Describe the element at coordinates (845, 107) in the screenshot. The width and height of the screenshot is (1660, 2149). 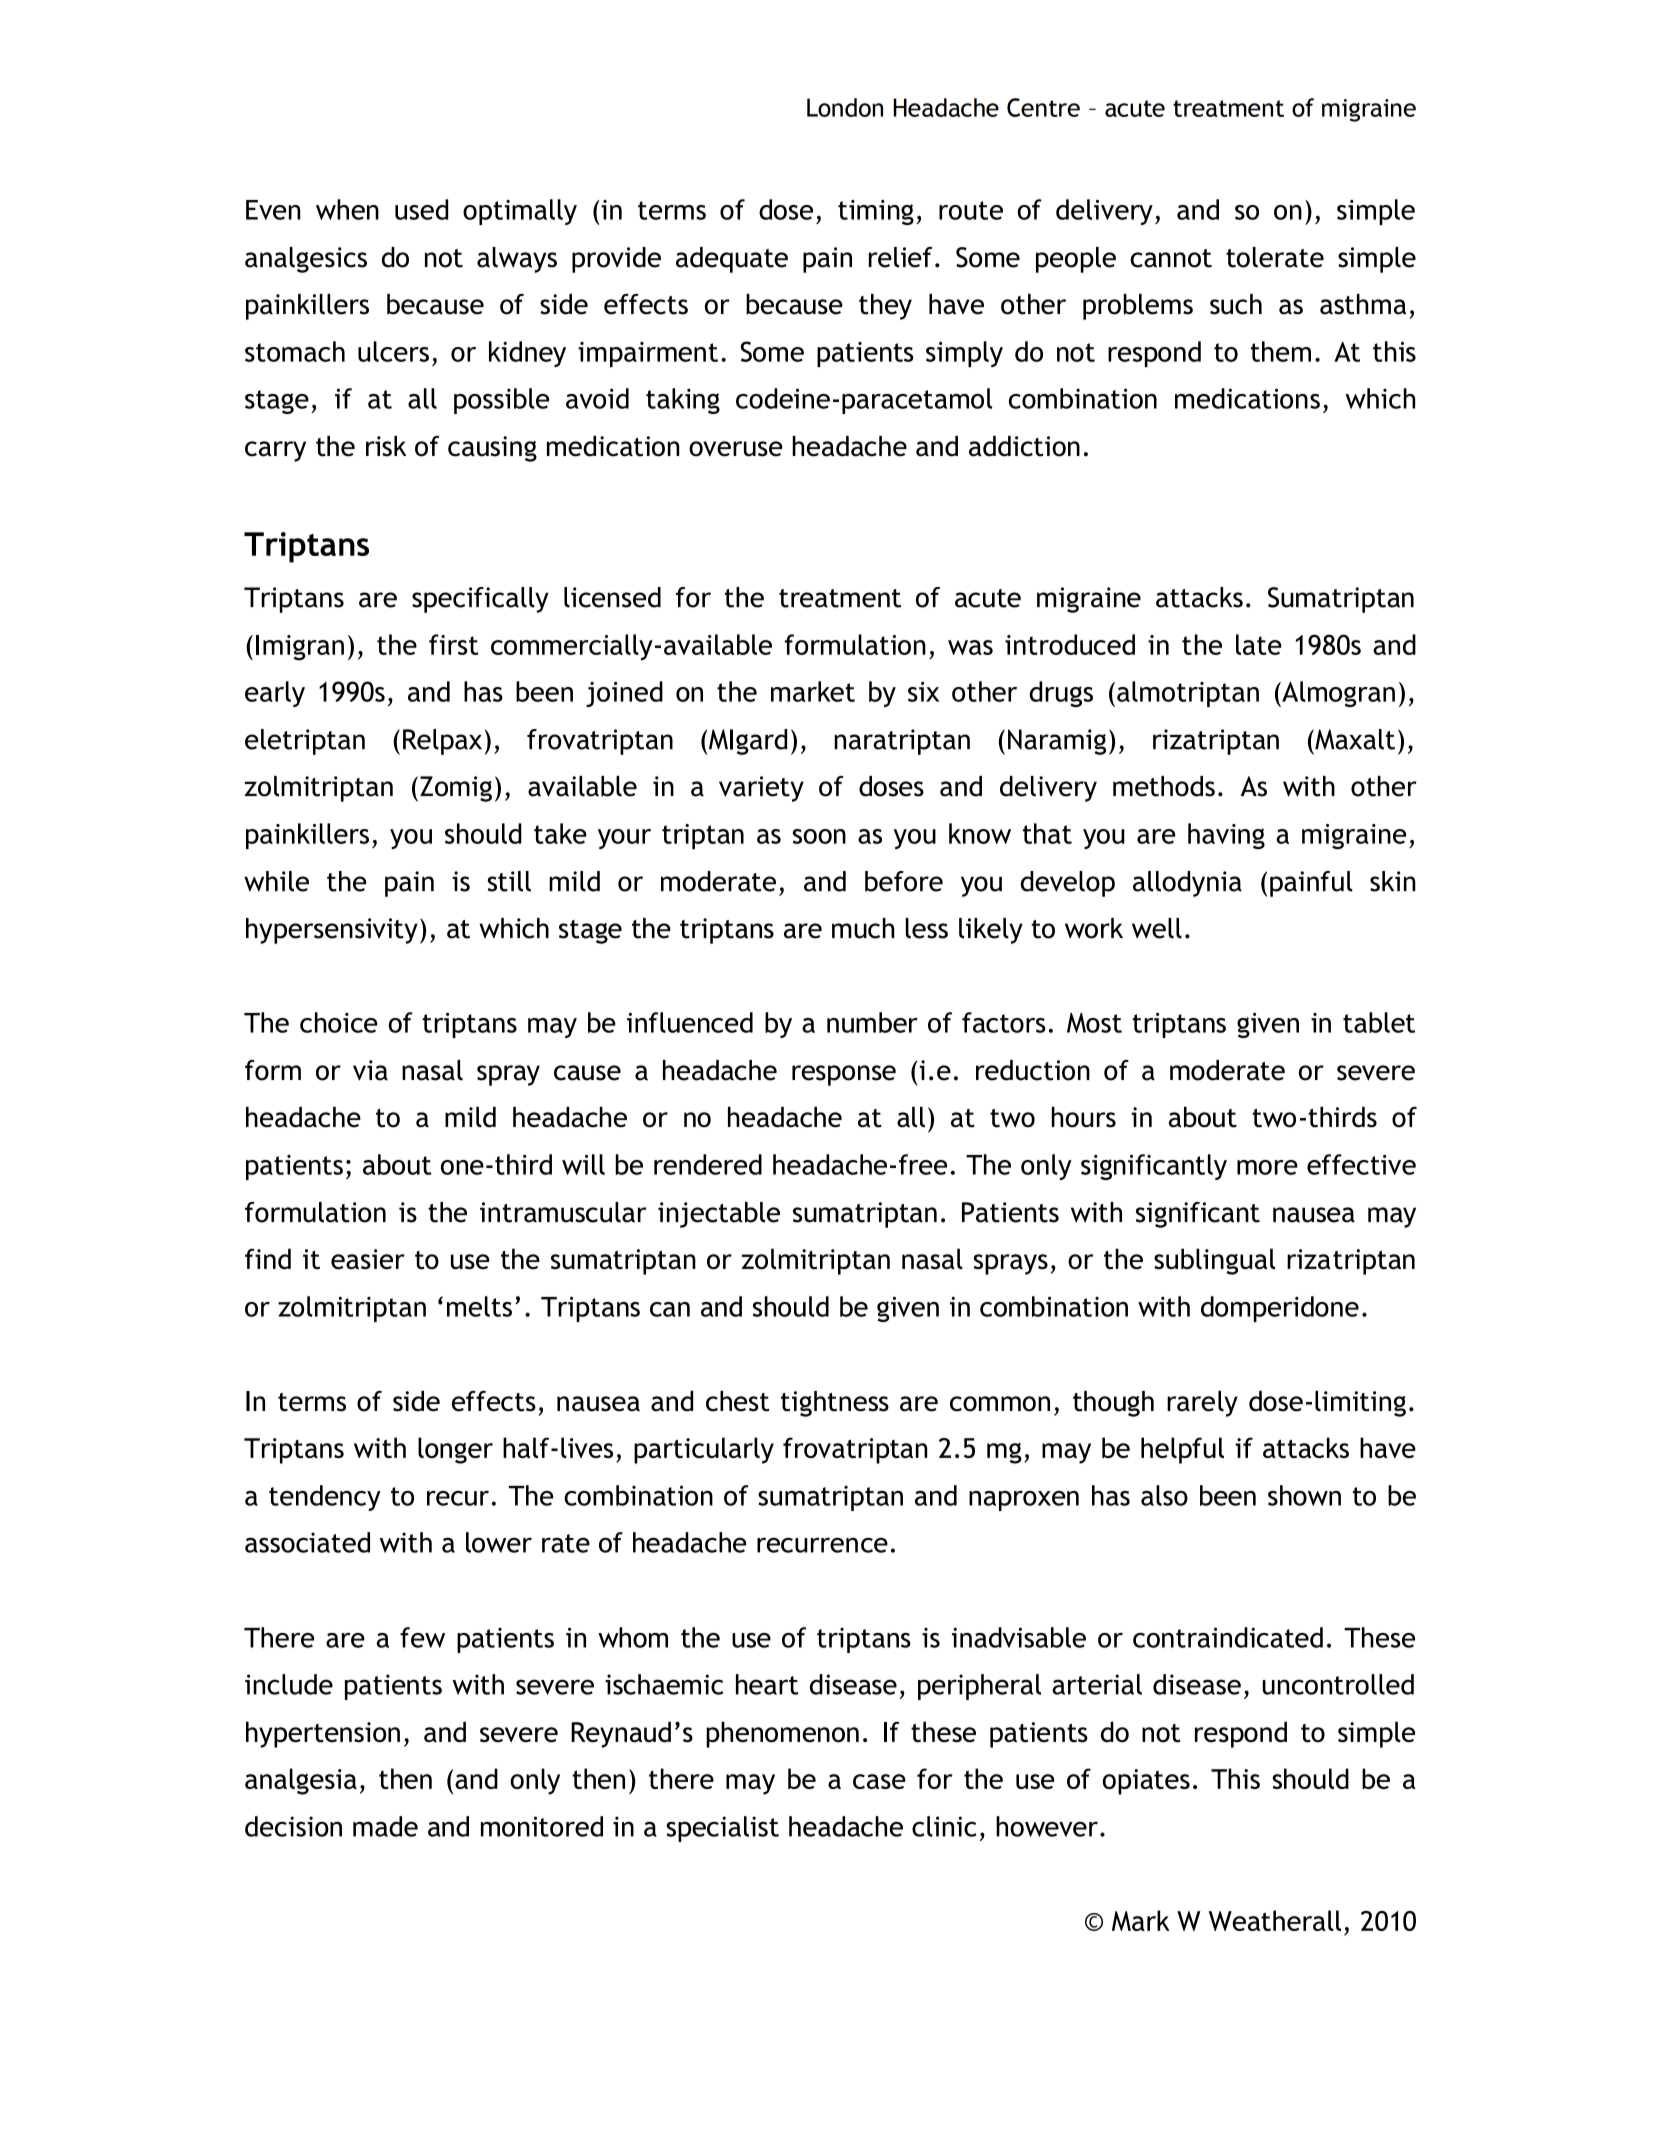
I see `London` at that location.
